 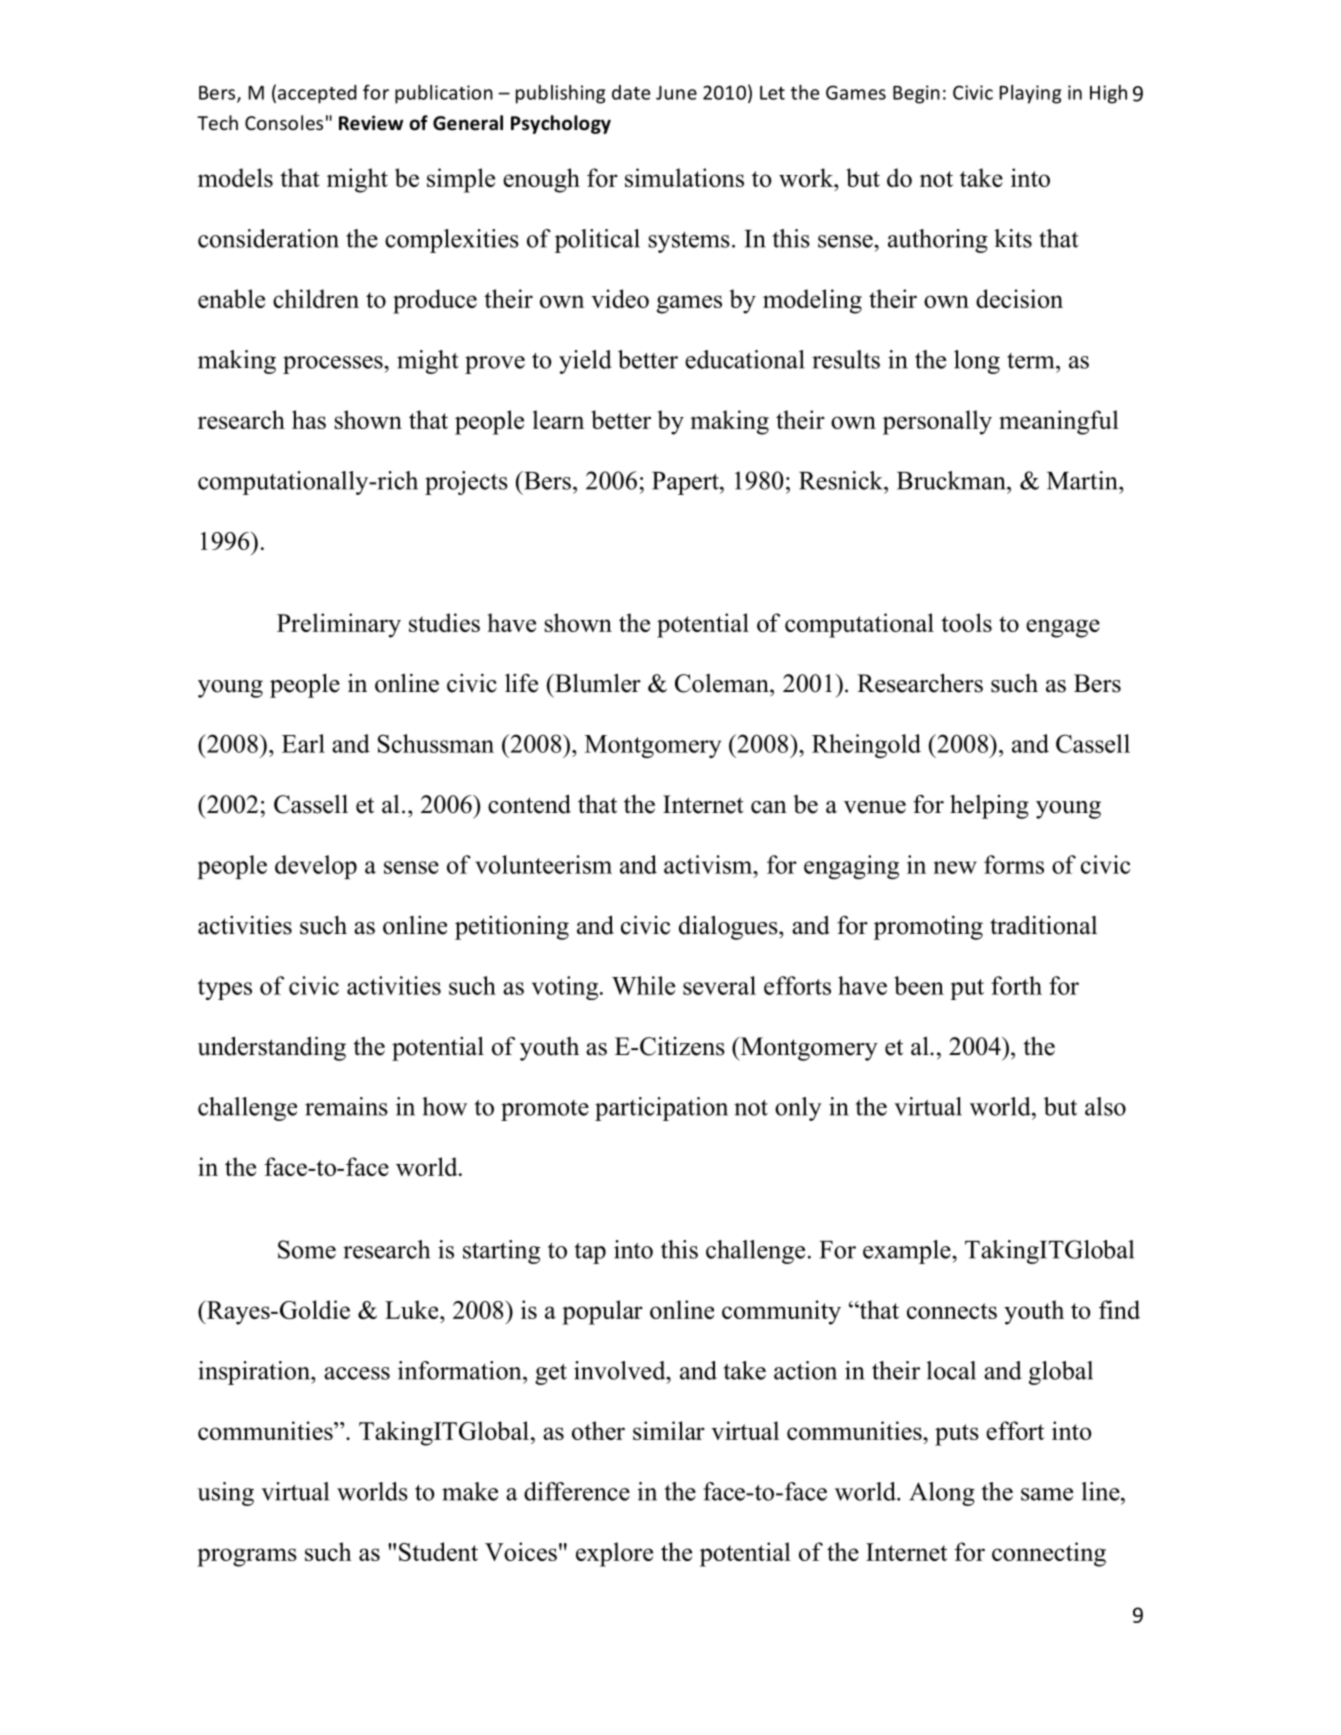 I want to click on has, so click(x=309, y=419).
